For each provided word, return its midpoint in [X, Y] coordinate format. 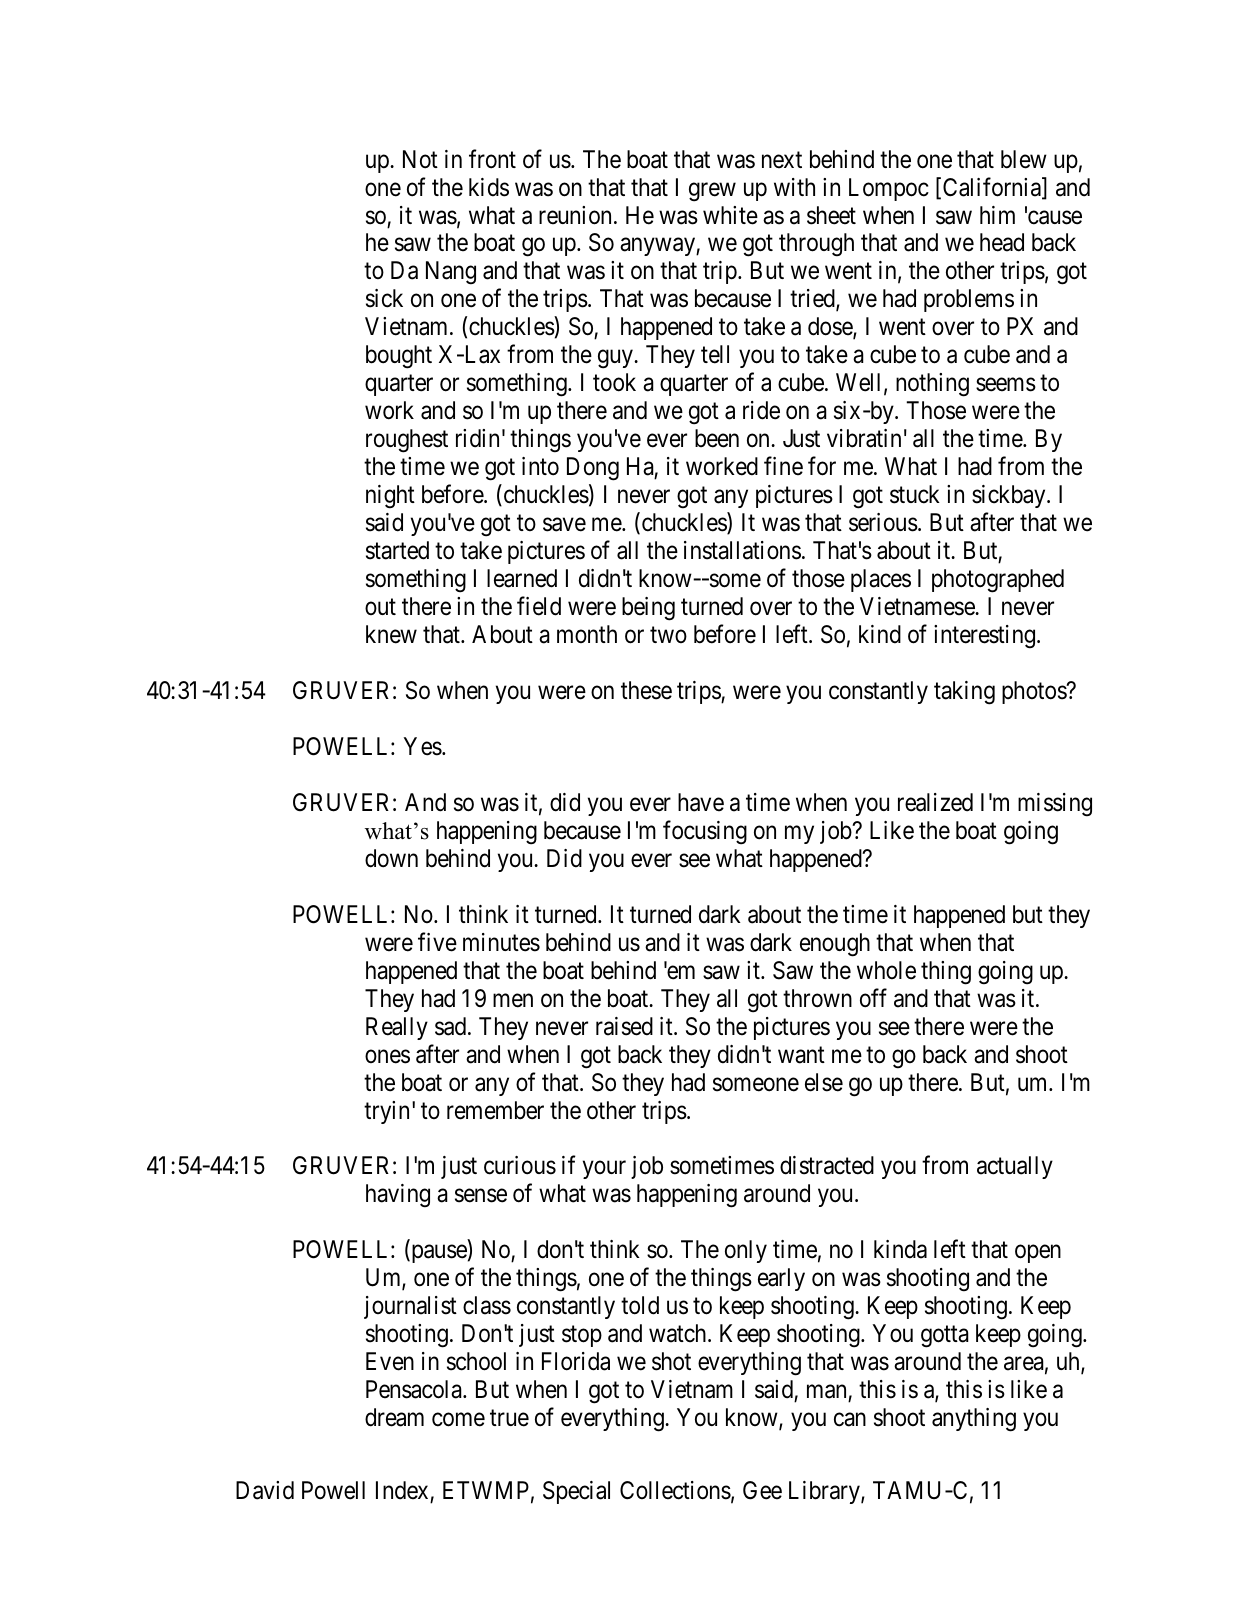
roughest [407, 441]
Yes [423, 746]
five [437, 942]
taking [964, 693]
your [604, 1170]
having [398, 1196]
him [997, 215]
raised [624, 1026]
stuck [915, 494]
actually [1015, 1167]
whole [886, 970]
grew [712, 192]
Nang [451, 273]
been [717, 438]
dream [394, 1417]
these [646, 690]
